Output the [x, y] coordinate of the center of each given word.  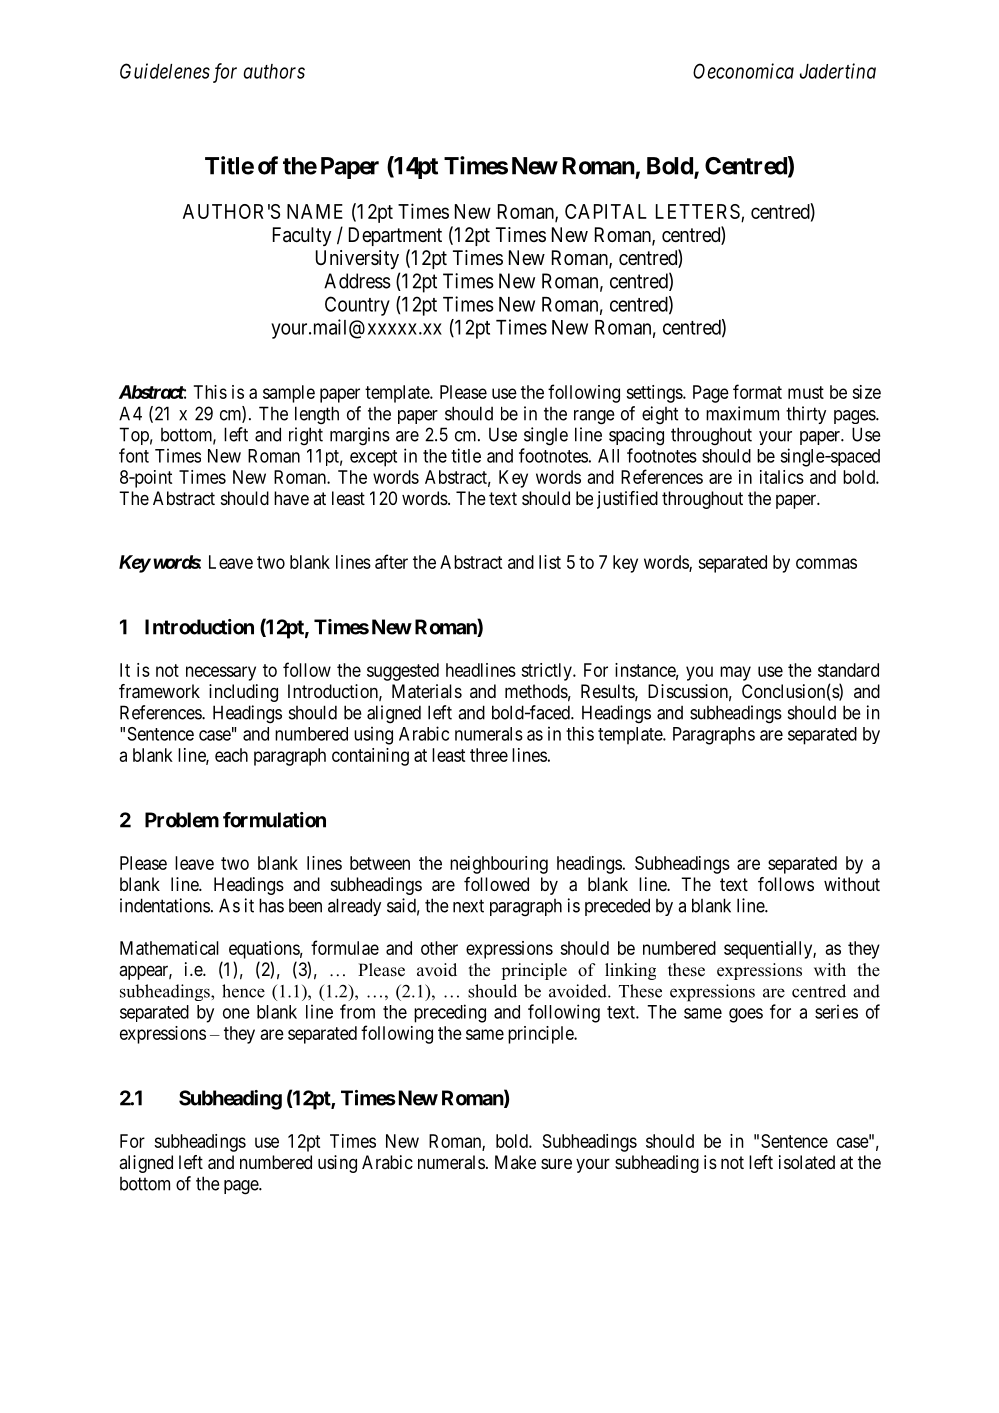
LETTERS [698, 211]
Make [515, 1162]
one [236, 1013]
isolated [807, 1162]
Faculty [302, 236]
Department [395, 236]
